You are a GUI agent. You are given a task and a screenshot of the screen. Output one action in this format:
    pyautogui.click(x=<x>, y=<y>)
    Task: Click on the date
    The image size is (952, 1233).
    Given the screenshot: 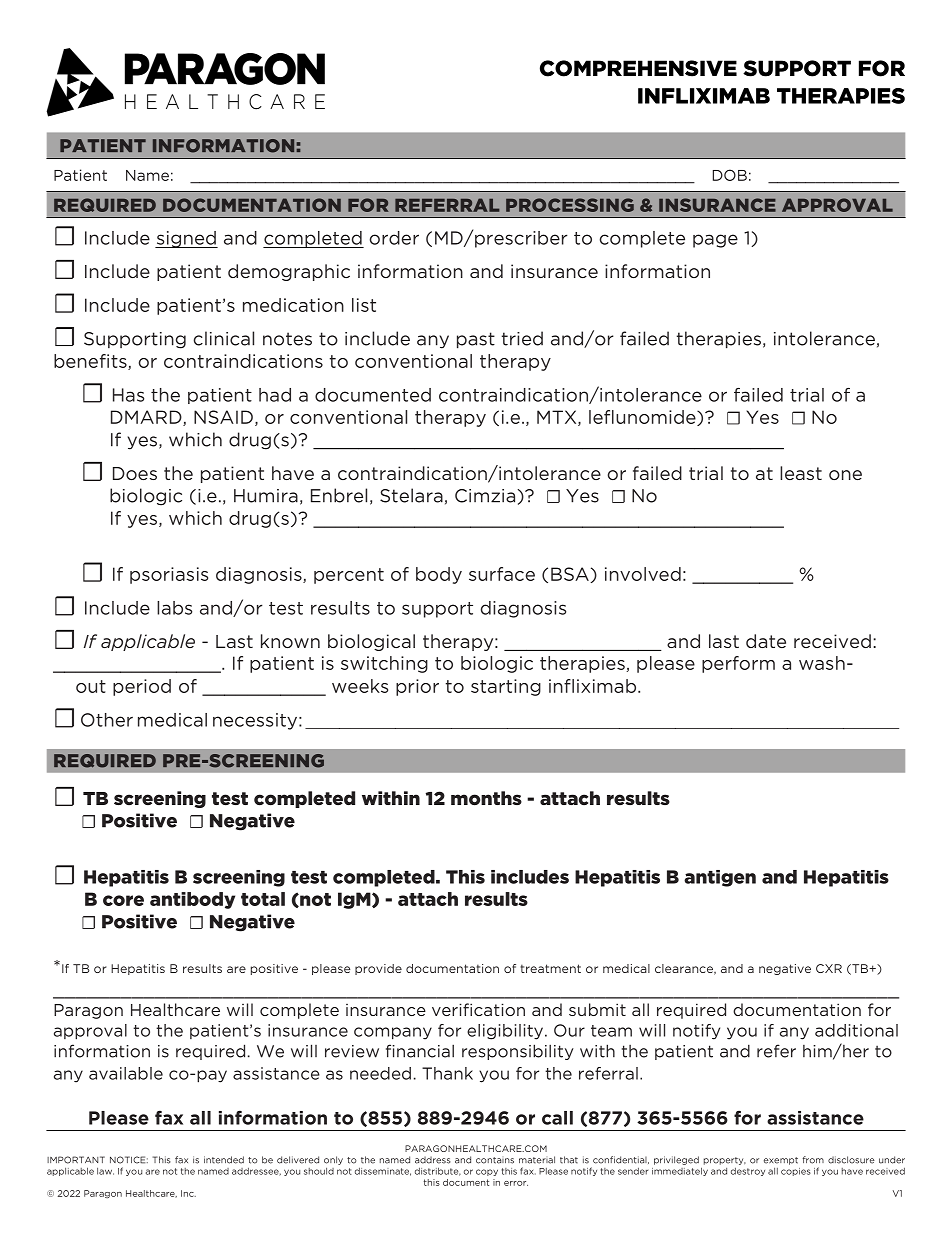 What is the action you would take?
    pyautogui.click(x=766, y=641)
